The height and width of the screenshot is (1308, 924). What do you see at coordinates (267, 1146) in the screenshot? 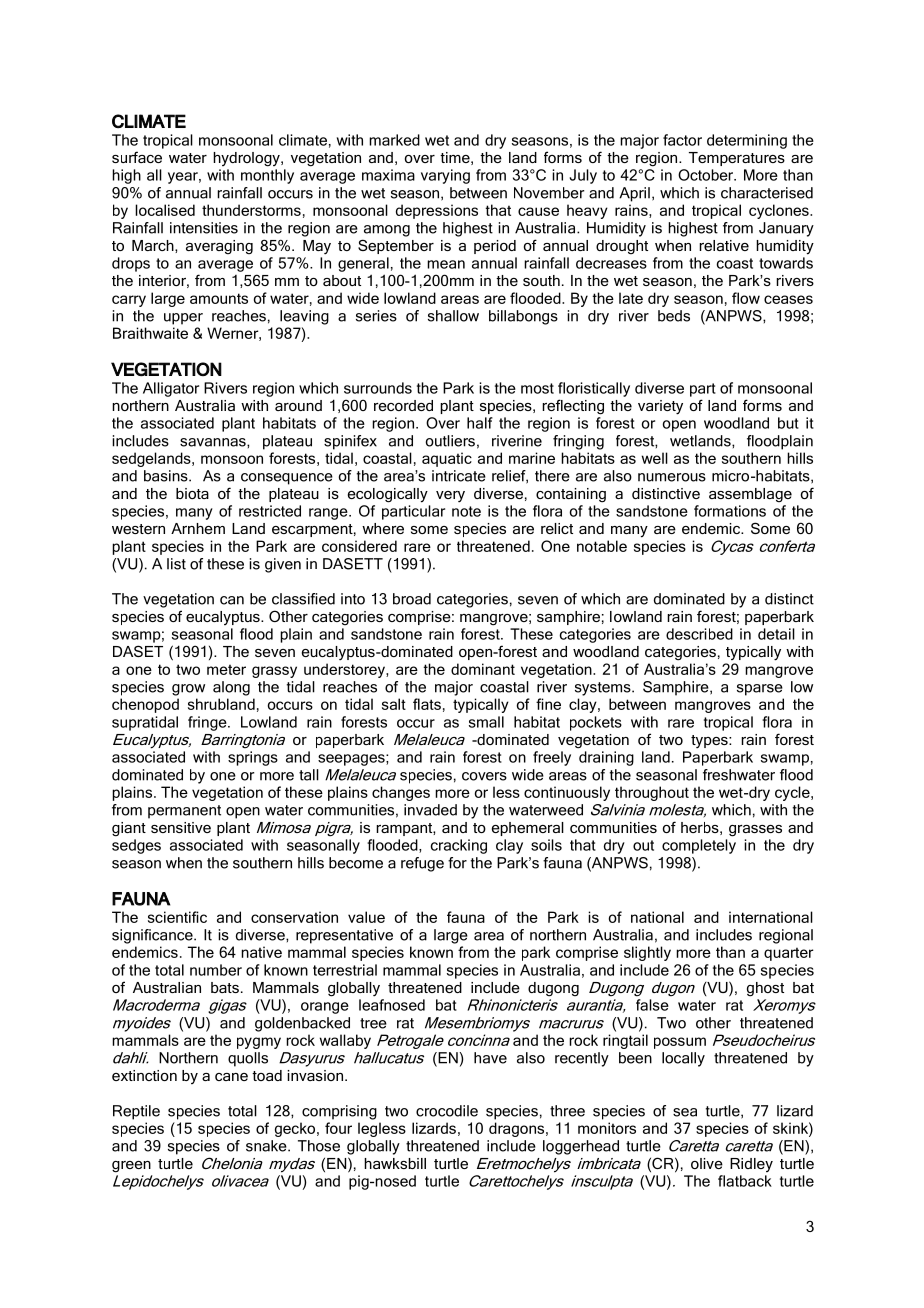
I see `snake` at bounding box center [267, 1146].
